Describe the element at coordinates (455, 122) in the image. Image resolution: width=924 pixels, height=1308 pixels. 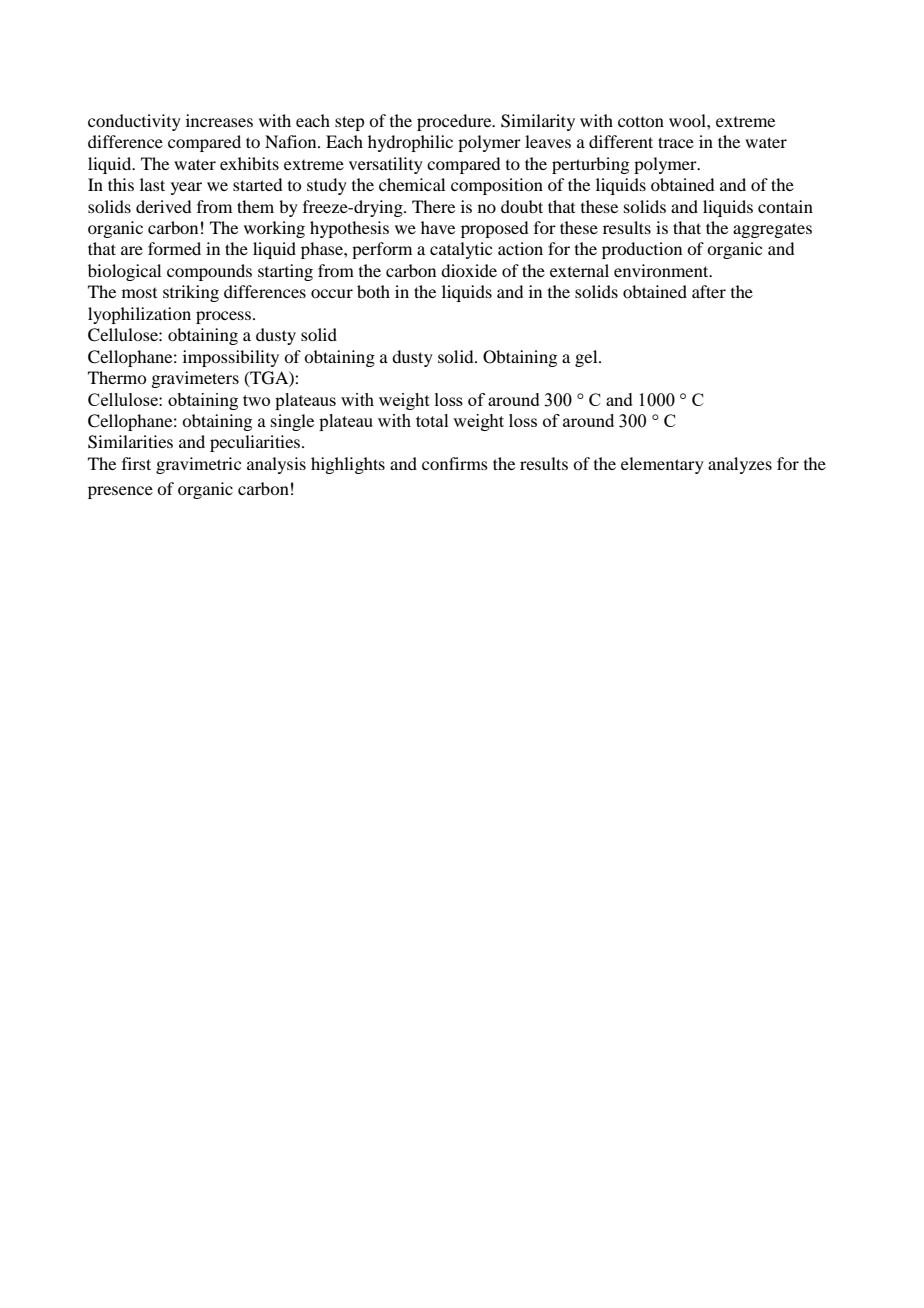
I see `procedure` at that location.
